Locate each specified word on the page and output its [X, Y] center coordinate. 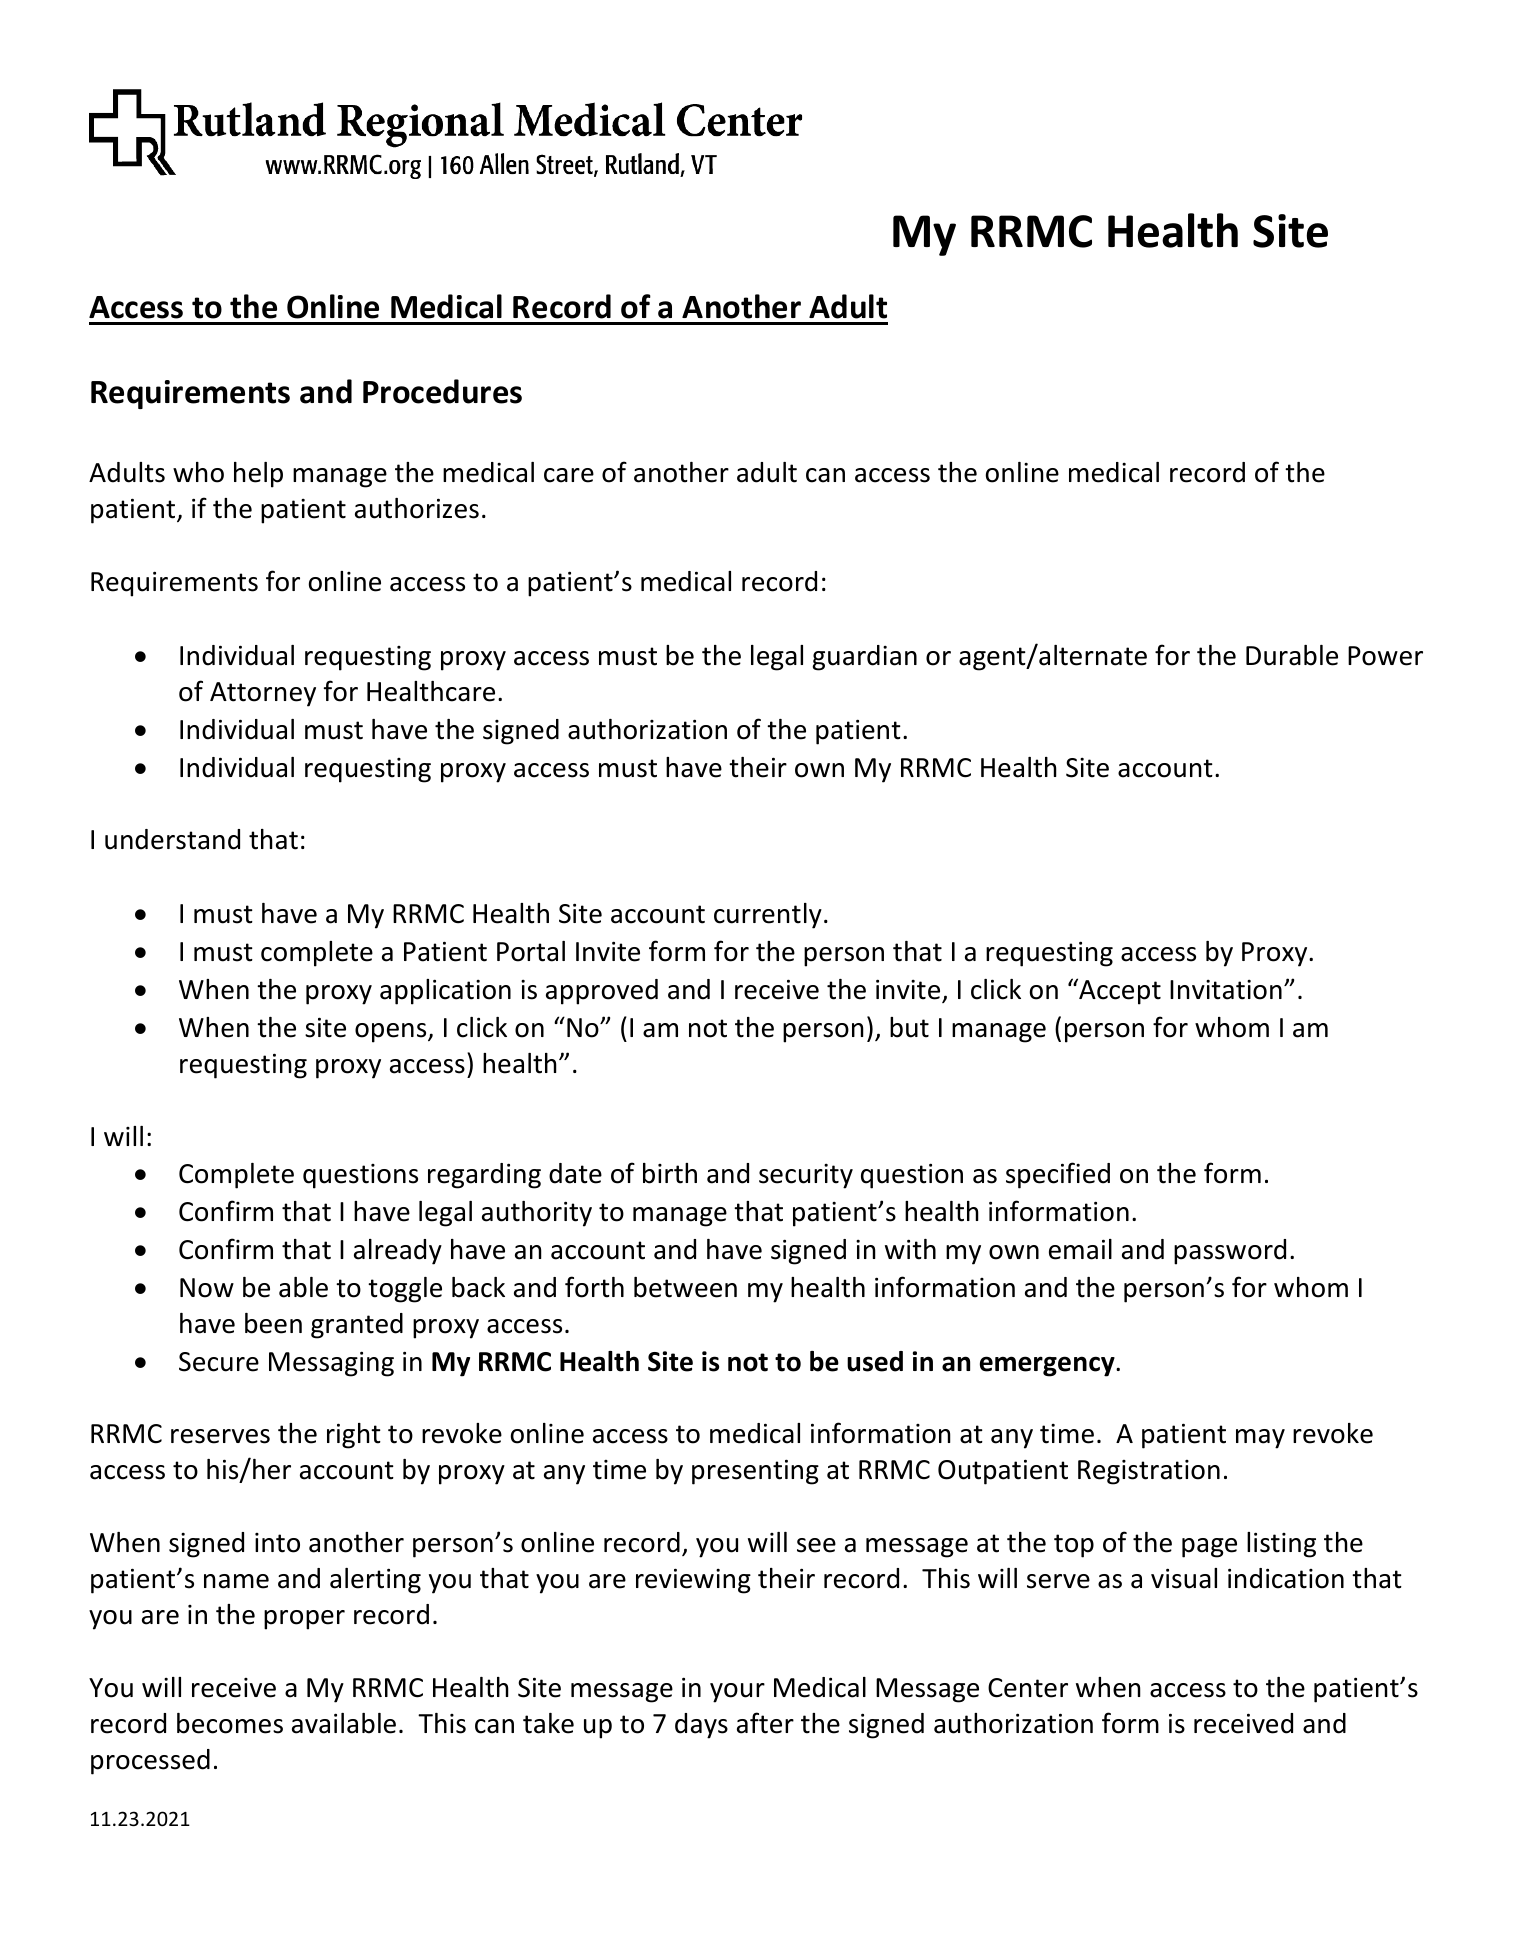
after [765, 1723]
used [875, 1361]
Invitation [1226, 989]
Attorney [263, 694]
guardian [864, 658]
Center [1028, 1688]
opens [392, 1033]
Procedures [442, 391]
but [909, 1027]
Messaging [331, 1364]
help [258, 475]
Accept [1119, 991]
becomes [230, 1723]
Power [1385, 656]
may [1260, 1439]
